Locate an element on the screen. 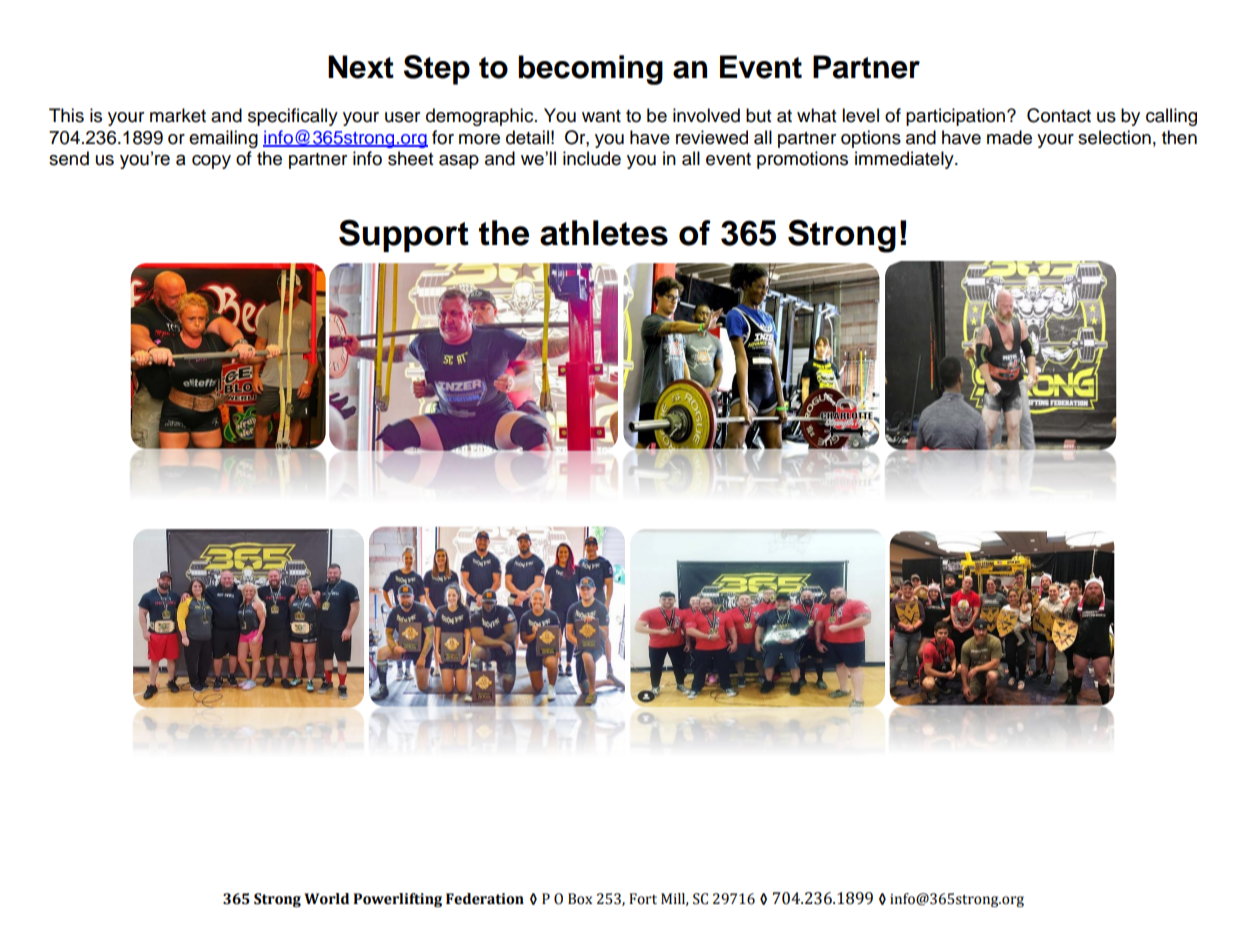 The width and height of the screenshot is (1233, 952). Contact is located at coordinates (1059, 115).
